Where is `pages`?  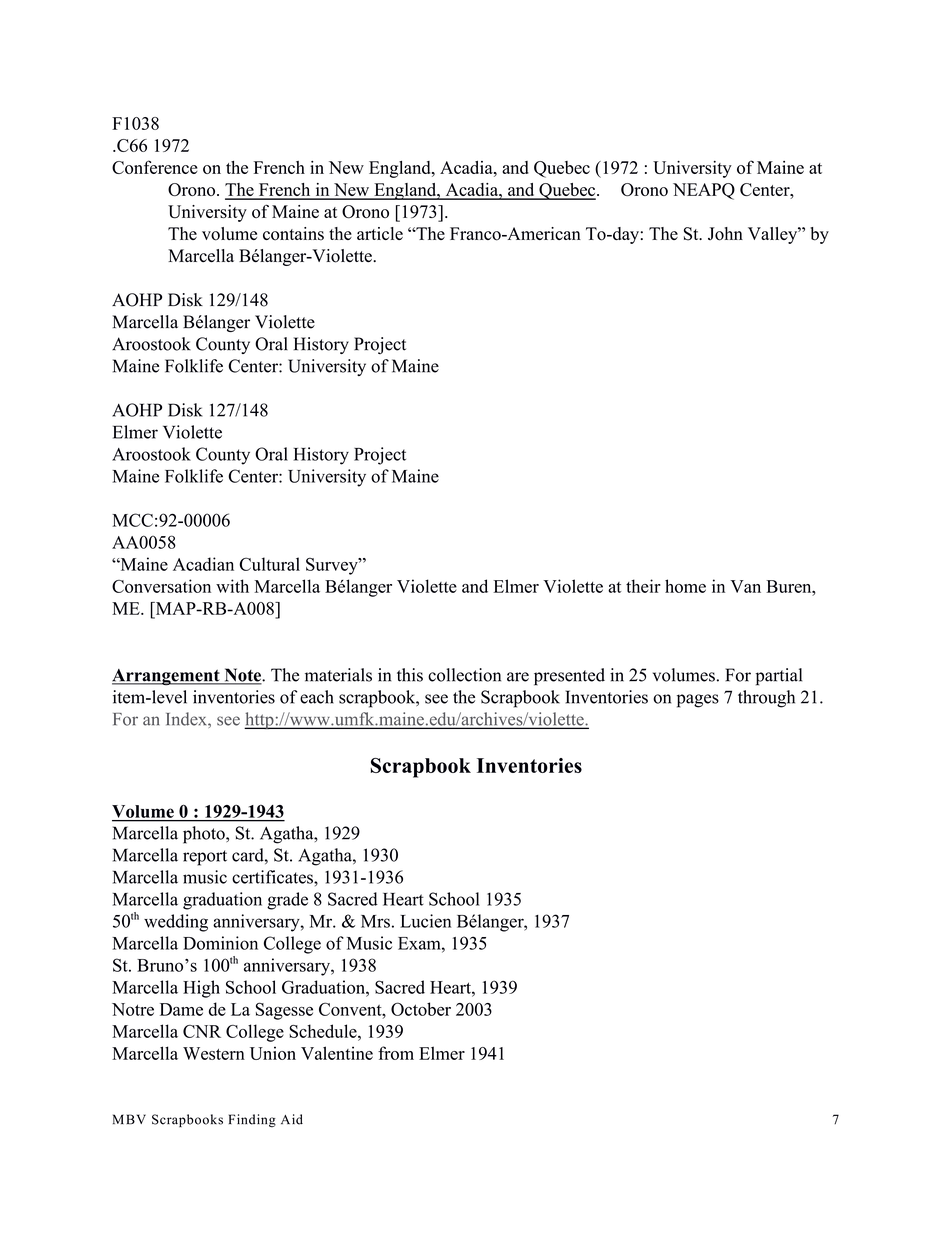
pages is located at coordinates (698, 701).
